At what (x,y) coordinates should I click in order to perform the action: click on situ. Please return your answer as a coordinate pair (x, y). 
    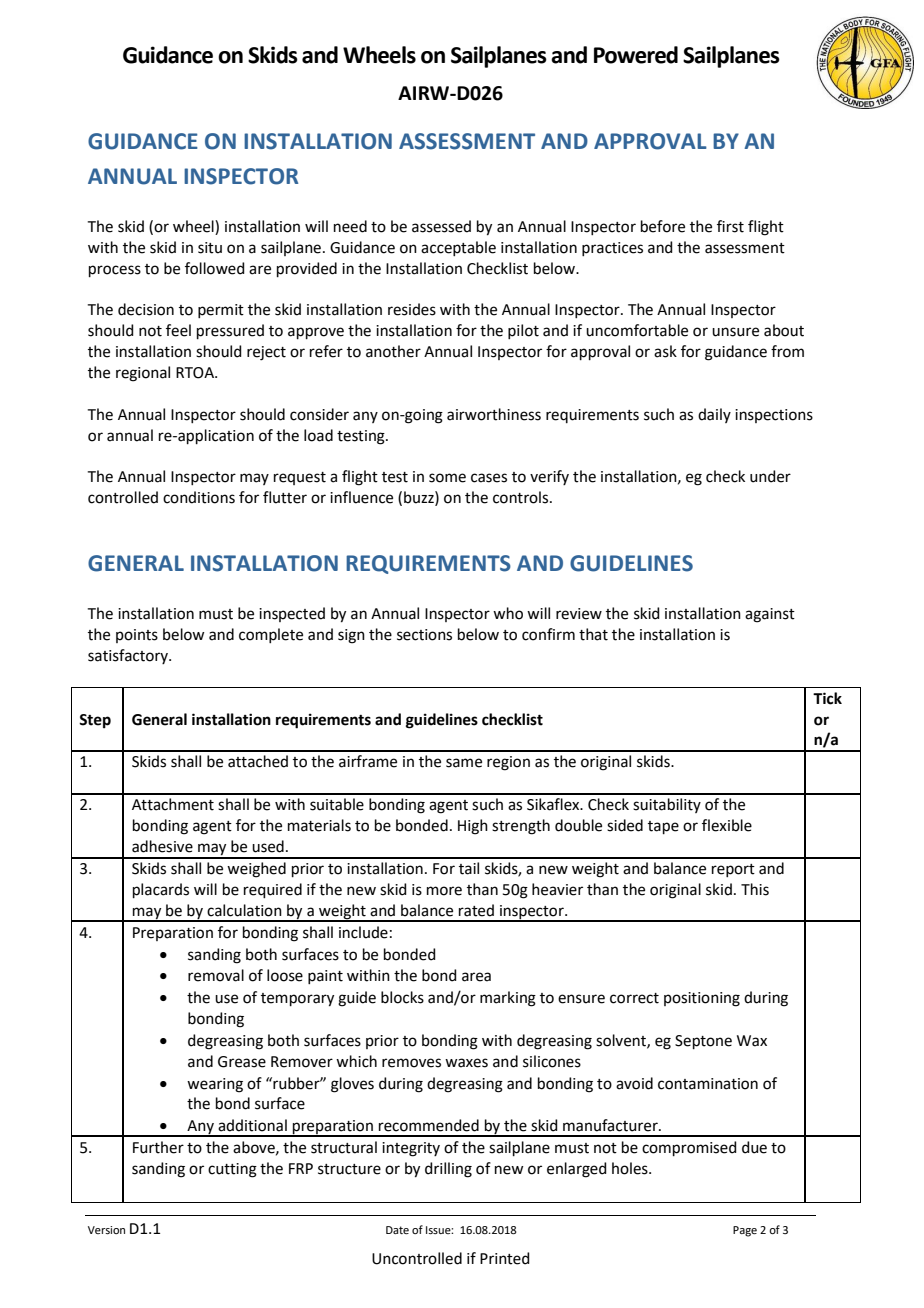
    Looking at the image, I should click on (210, 248).
